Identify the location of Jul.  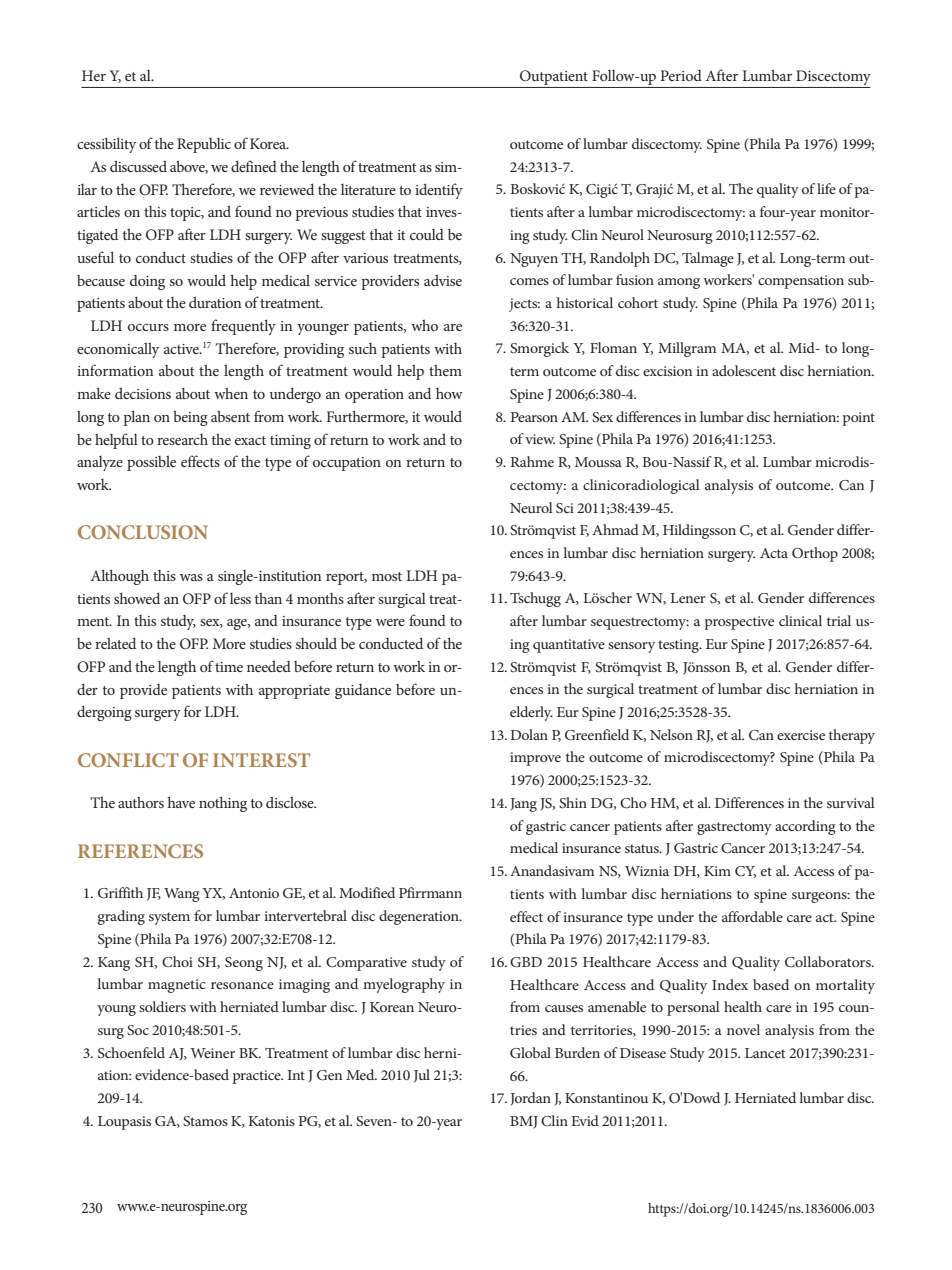
(422, 1076).
